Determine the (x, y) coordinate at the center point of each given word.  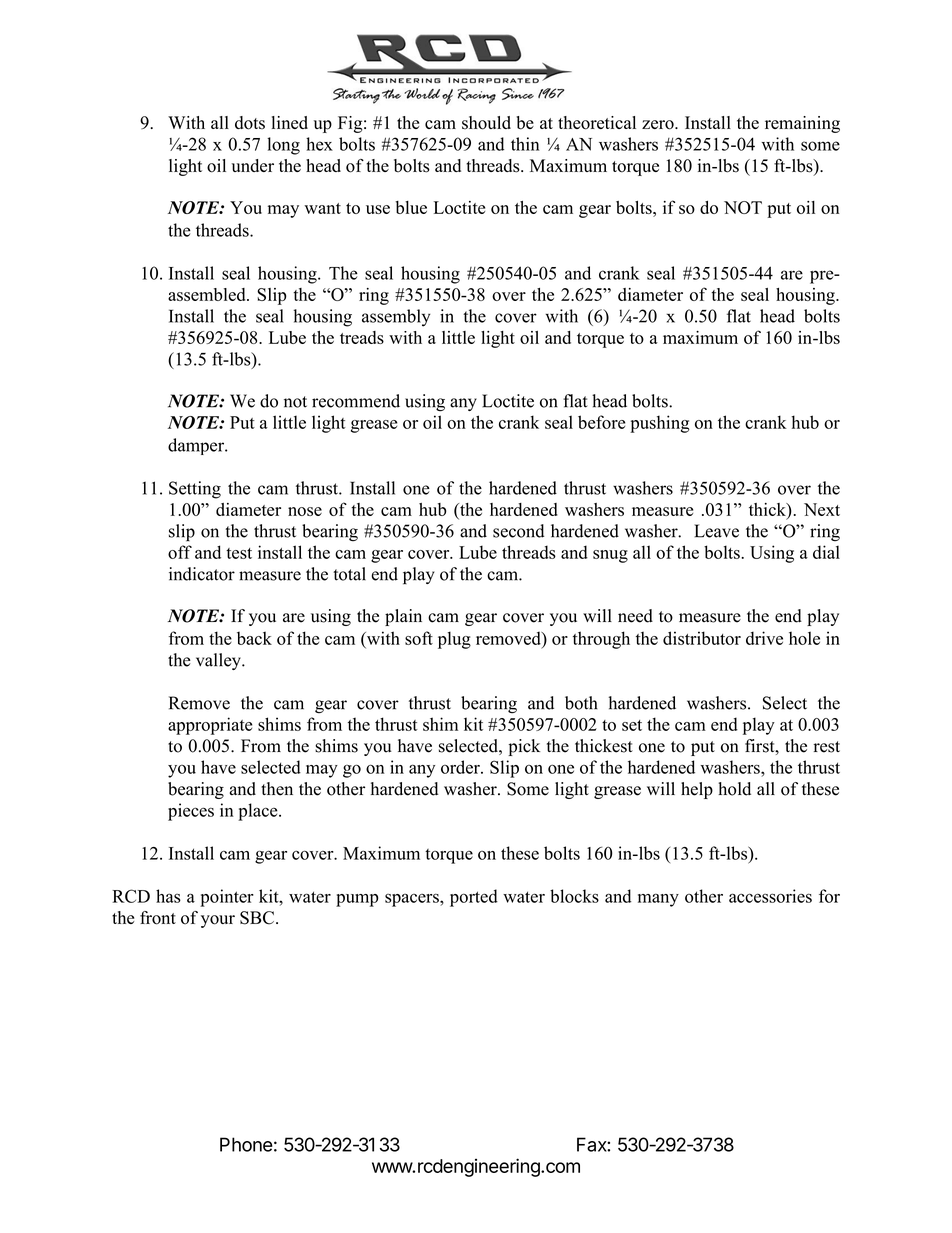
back (254, 638)
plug (454, 640)
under (253, 165)
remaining (802, 124)
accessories (770, 896)
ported (474, 898)
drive (764, 638)
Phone (246, 1144)
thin (525, 144)
